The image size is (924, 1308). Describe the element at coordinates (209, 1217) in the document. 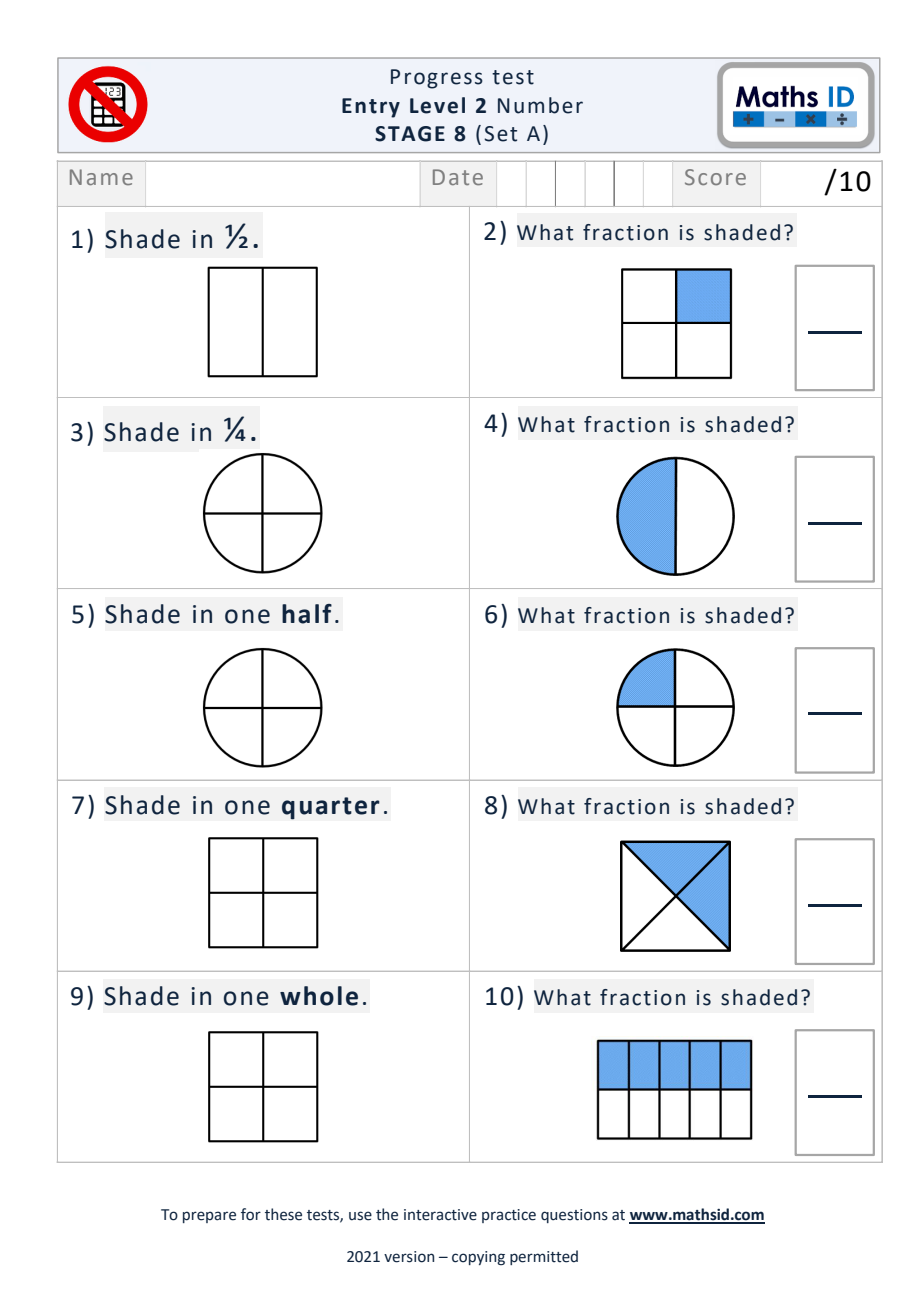

I see `prepare` at that location.
